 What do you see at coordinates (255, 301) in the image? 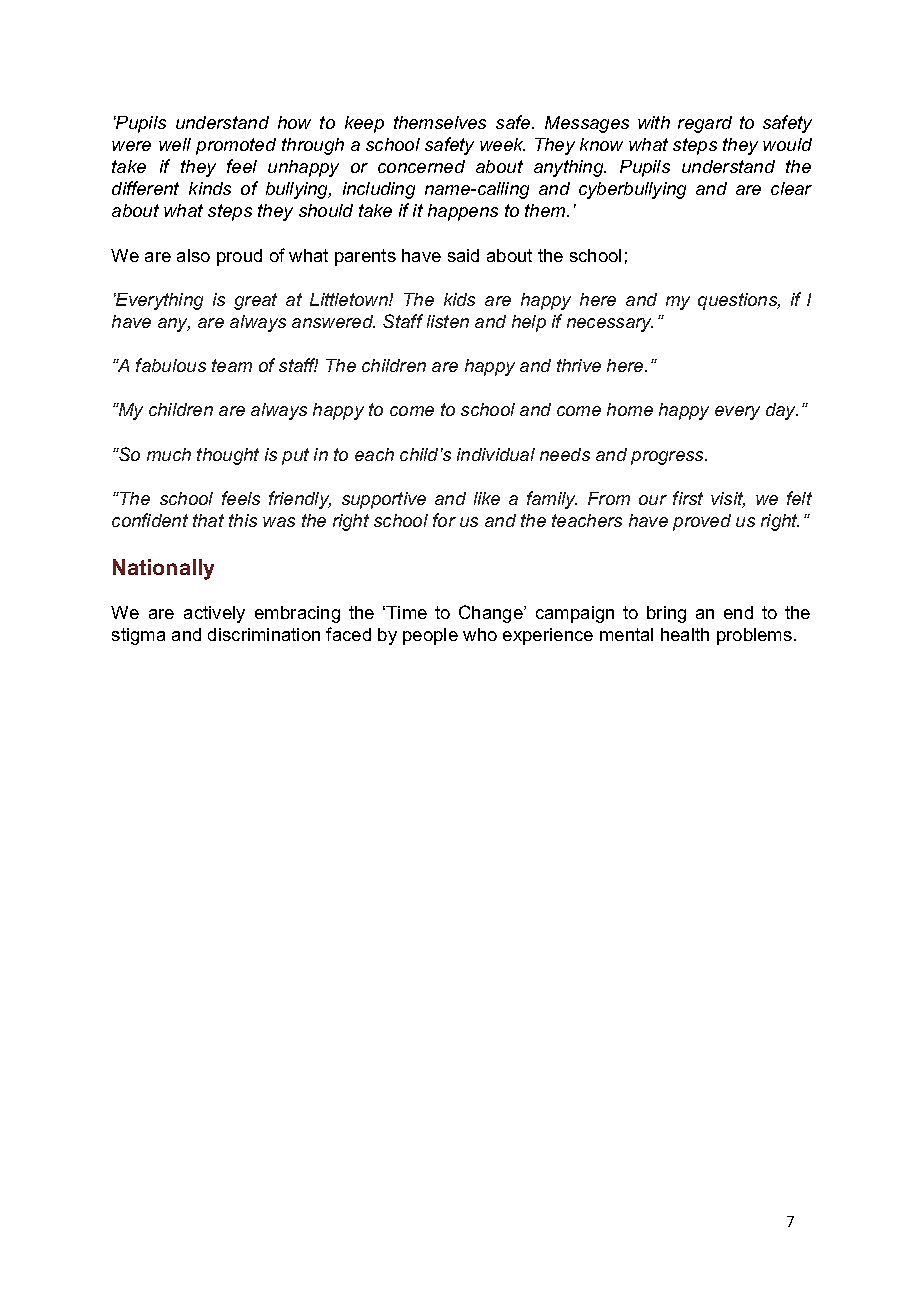
I see `great` at bounding box center [255, 301].
